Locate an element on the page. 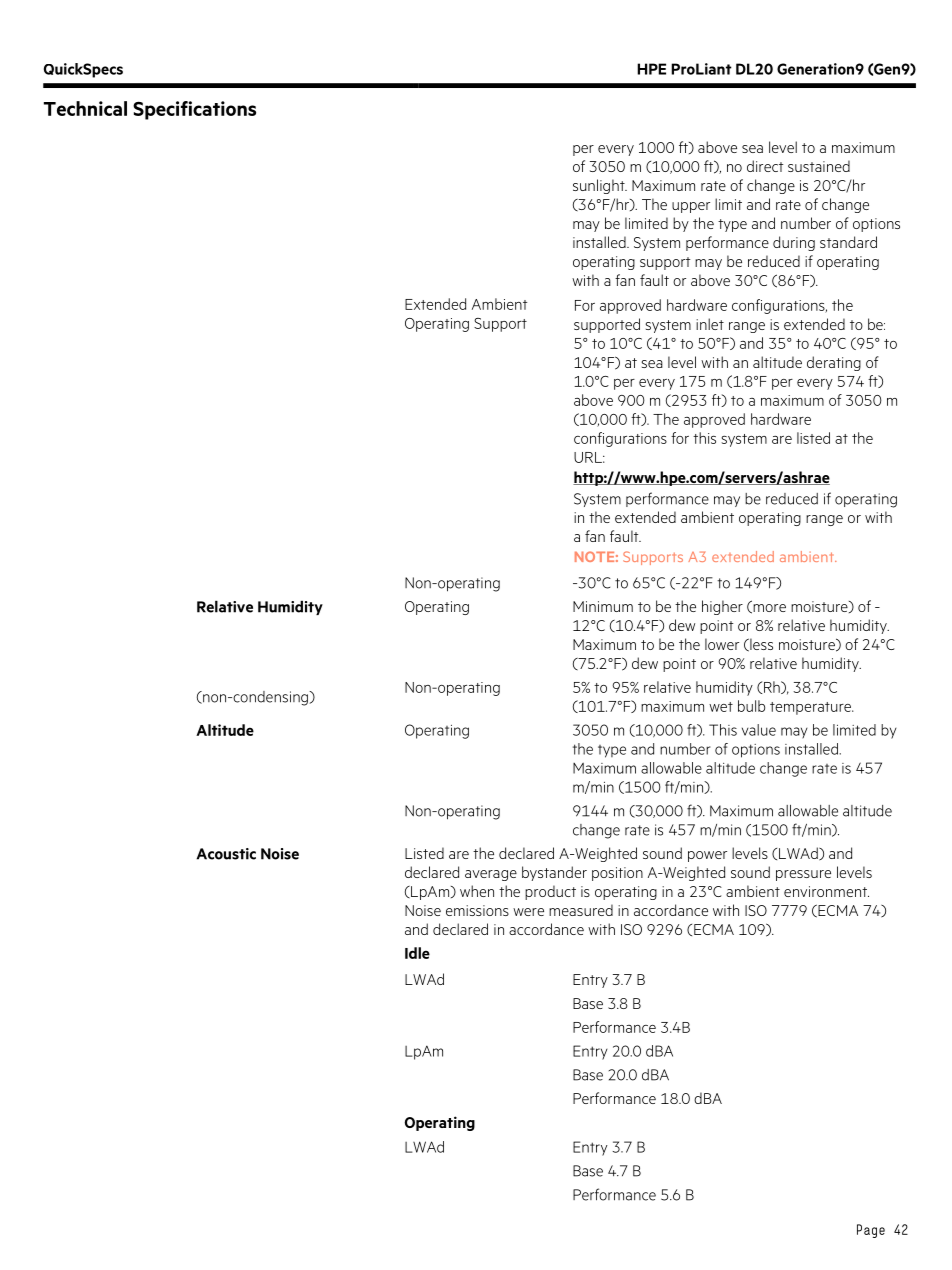  derating is located at coordinates (834, 363).
